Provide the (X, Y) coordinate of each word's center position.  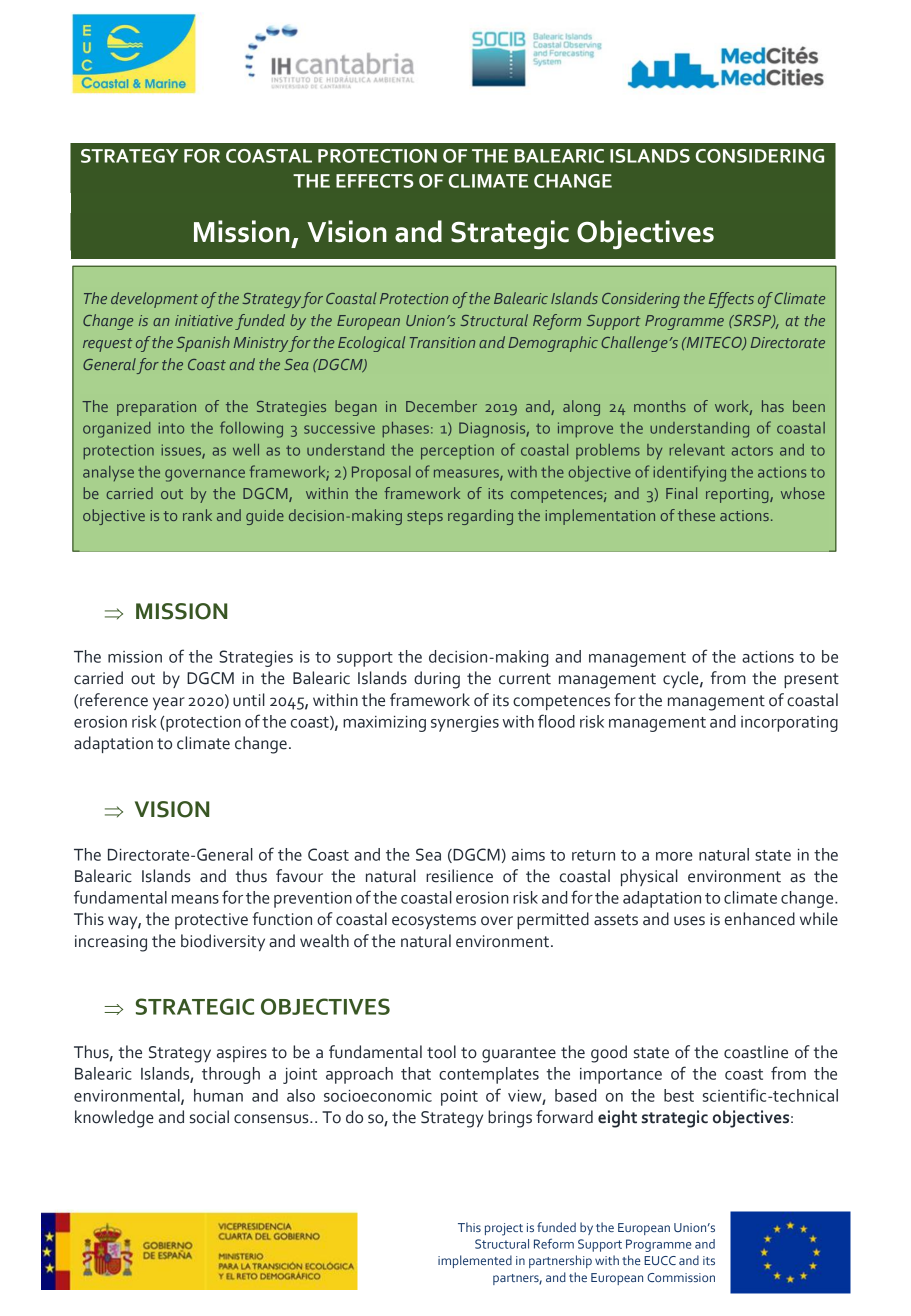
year (169, 703)
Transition (442, 342)
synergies (465, 724)
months (660, 406)
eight (617, 1119)
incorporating (789, 724)
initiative (204, 320)
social (209, 1117)
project (504, 1229)
